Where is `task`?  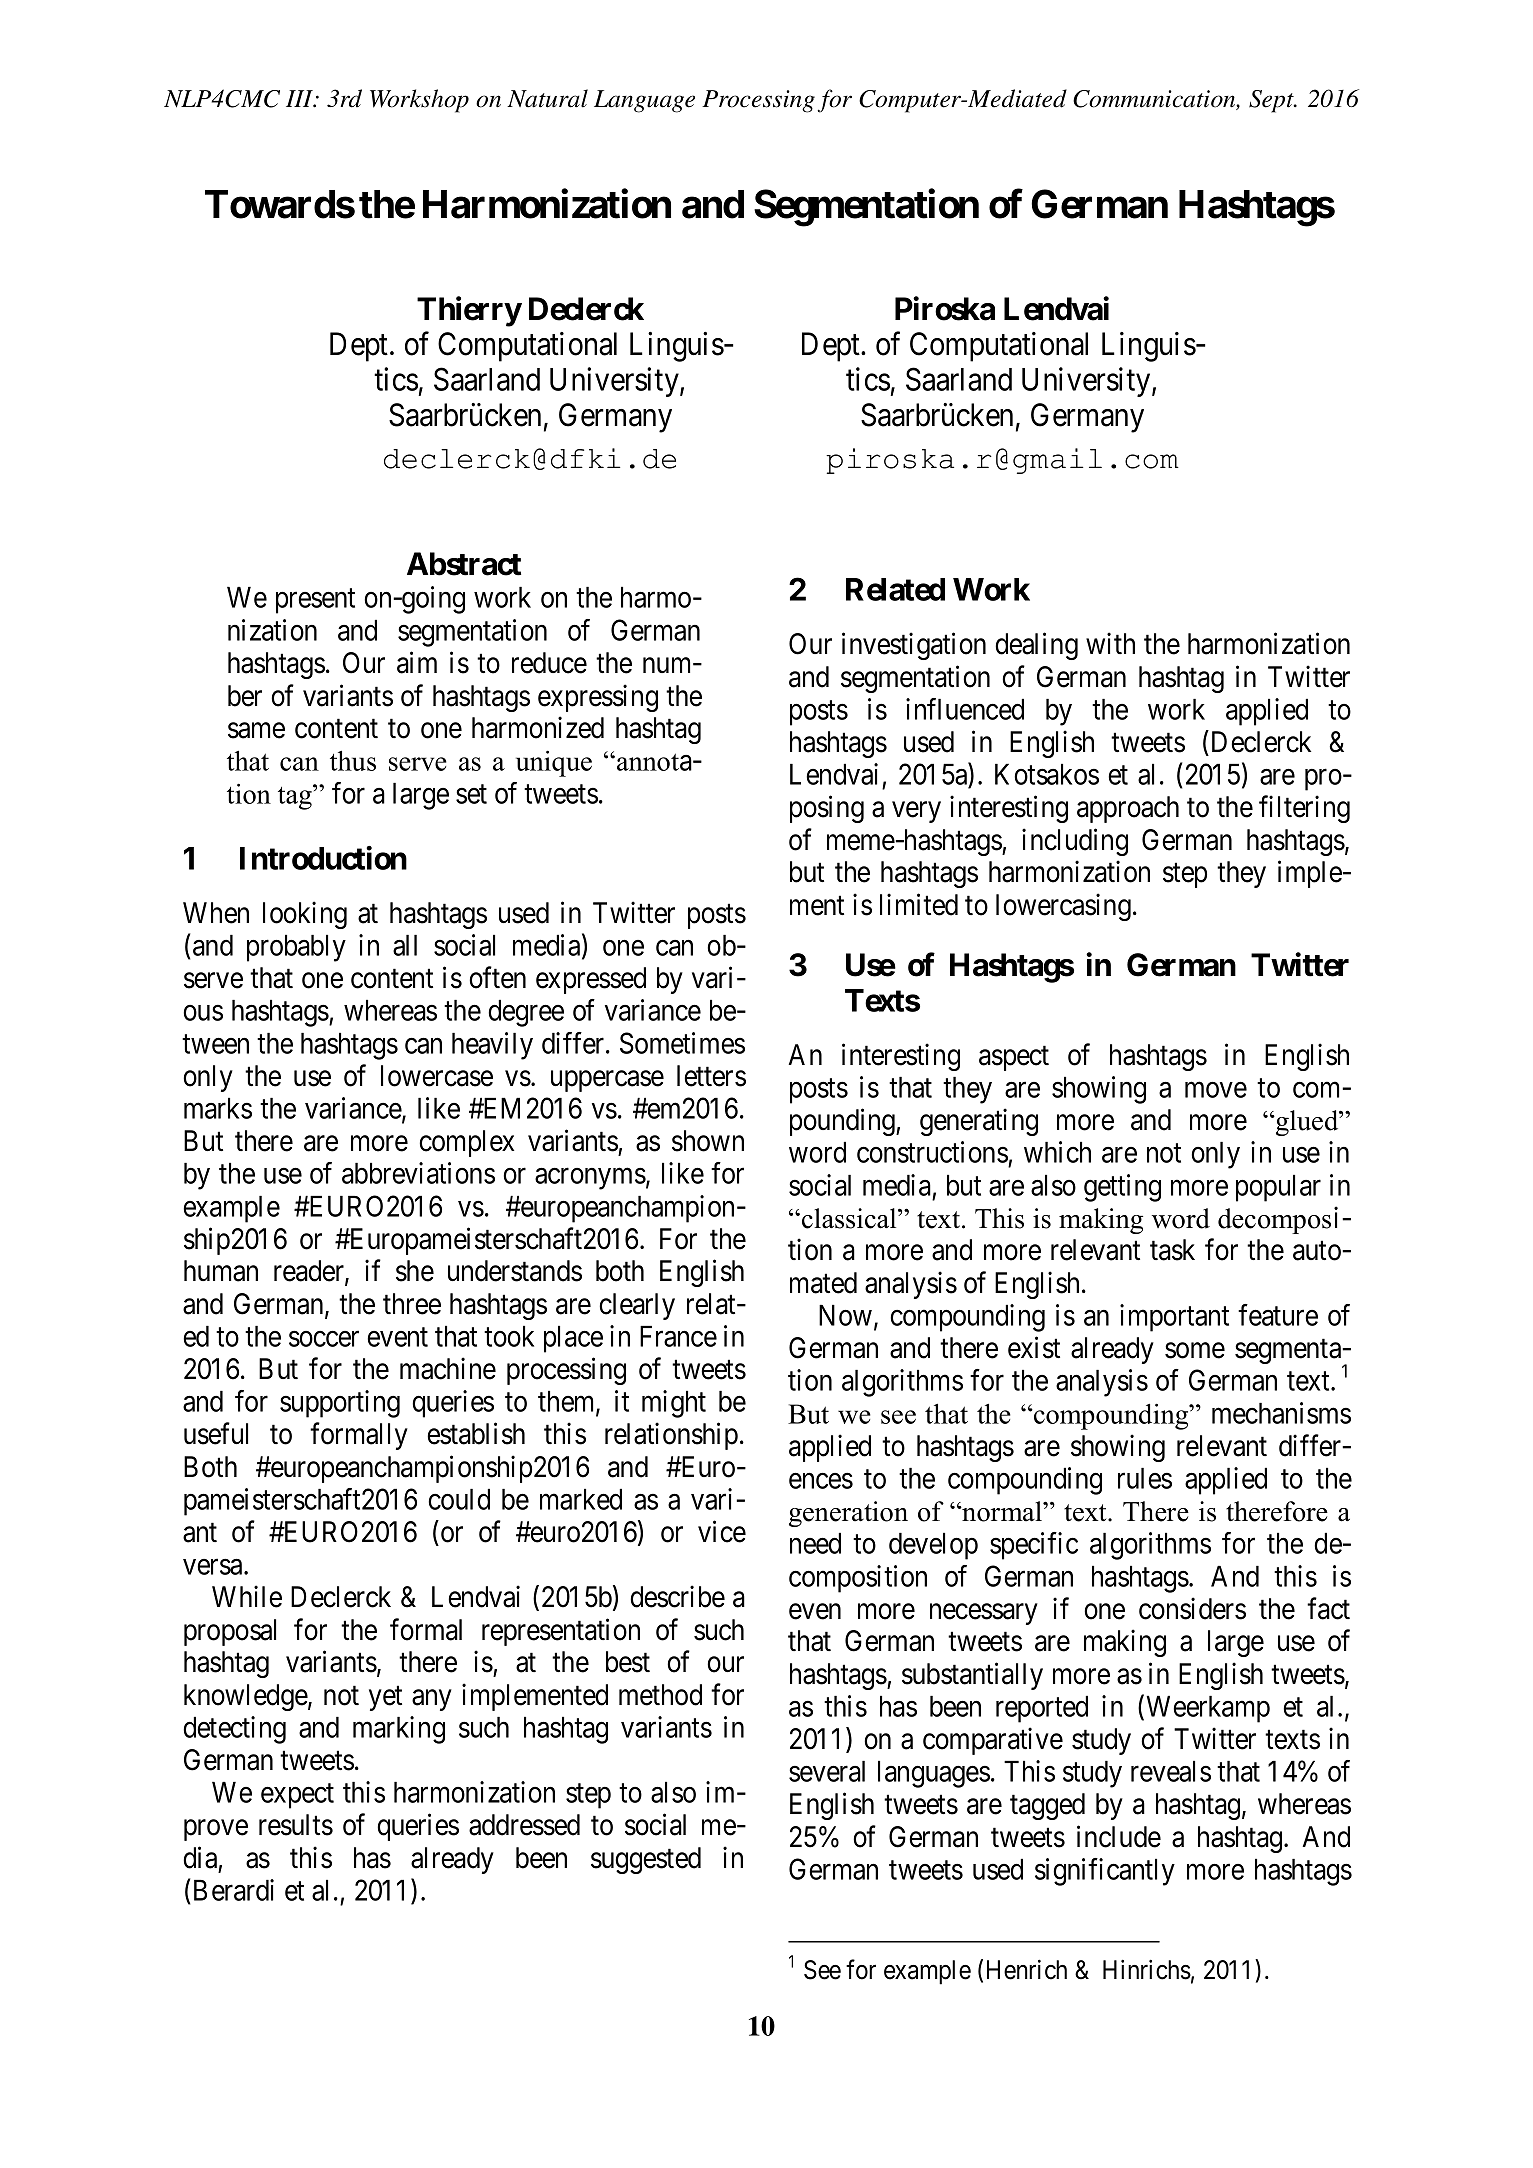 task is located at coordinates (1172, 1250).
